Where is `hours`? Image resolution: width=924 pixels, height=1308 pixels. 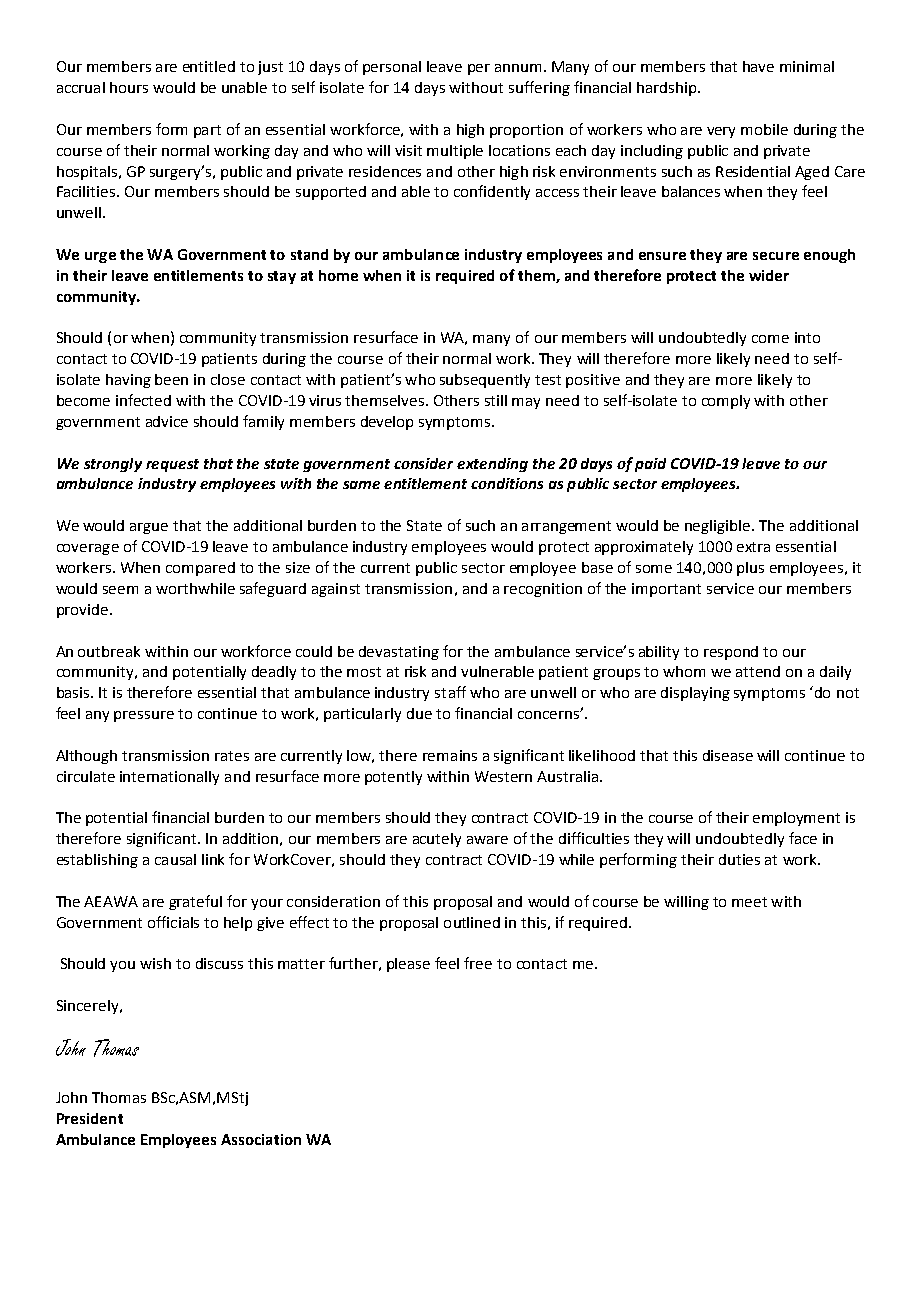
hours is located at coordinates (129, 87).
